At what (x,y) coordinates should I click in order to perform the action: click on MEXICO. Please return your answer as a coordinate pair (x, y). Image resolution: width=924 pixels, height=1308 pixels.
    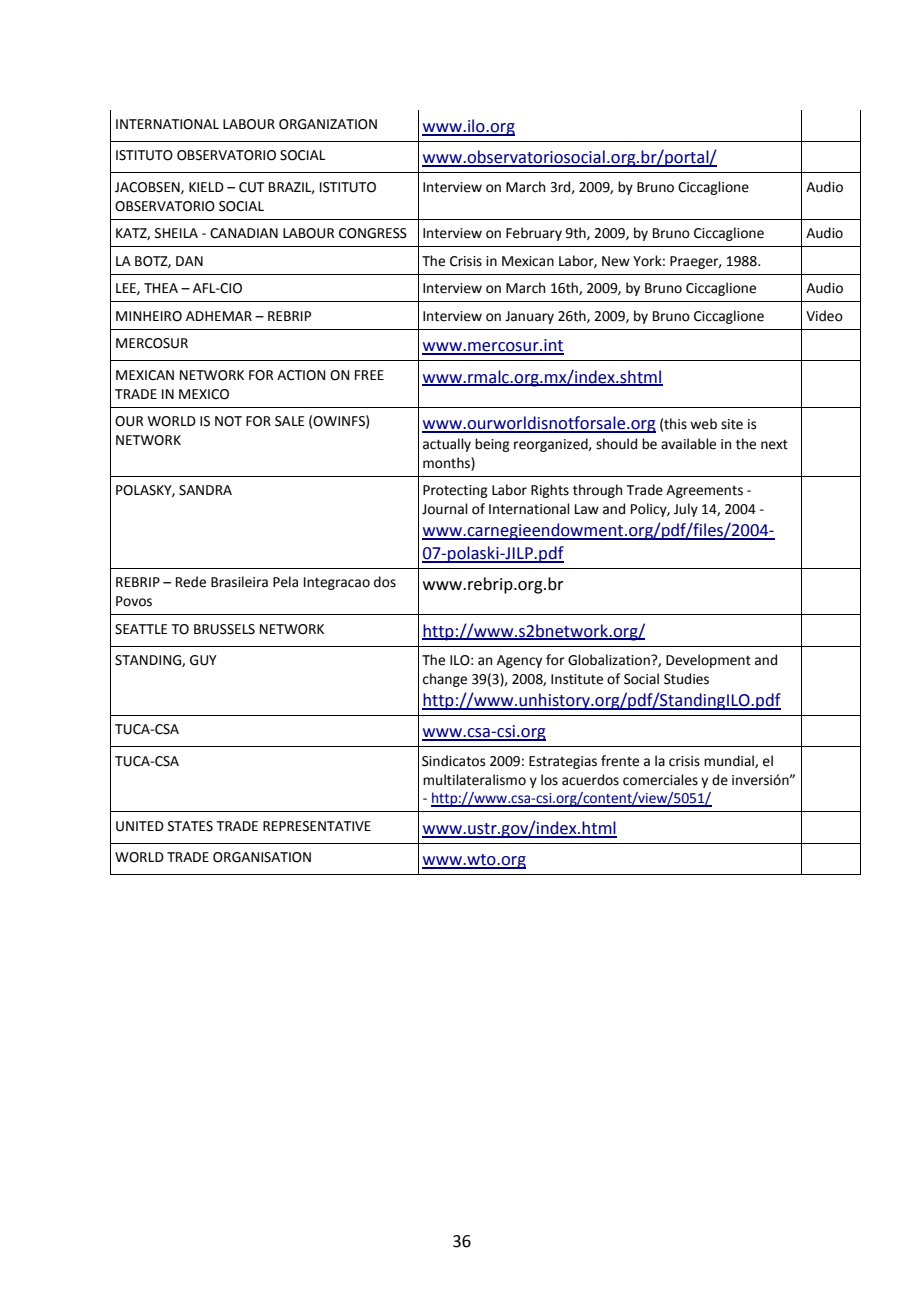
    Looking at the image, I should click on (204, 394).
